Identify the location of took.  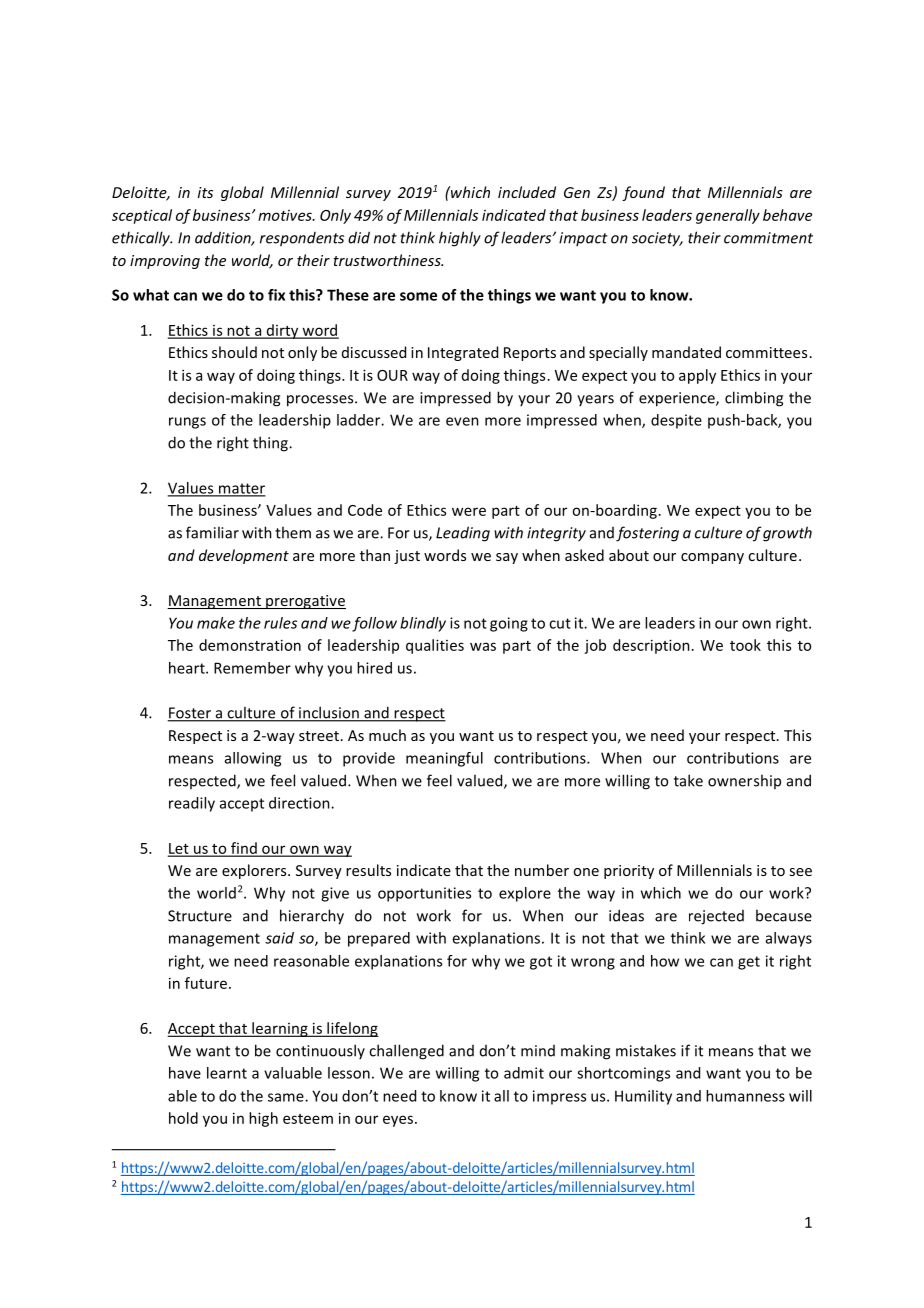
(745, 645).
